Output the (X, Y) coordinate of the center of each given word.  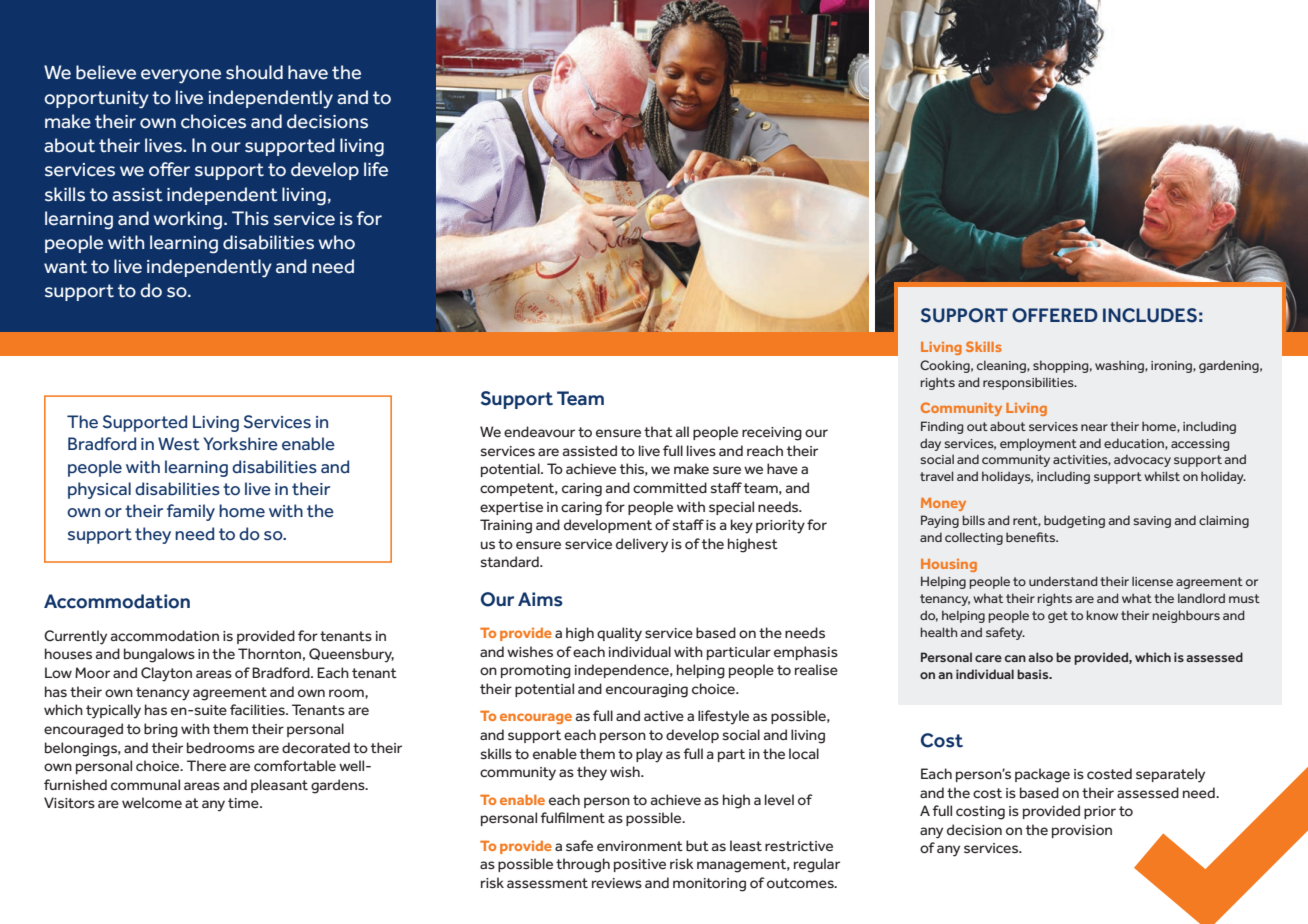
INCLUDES (1150, 315)
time (244, 803)
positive (640, 865)
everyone (181, 76)
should (254, 72)
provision (1082, 831)
